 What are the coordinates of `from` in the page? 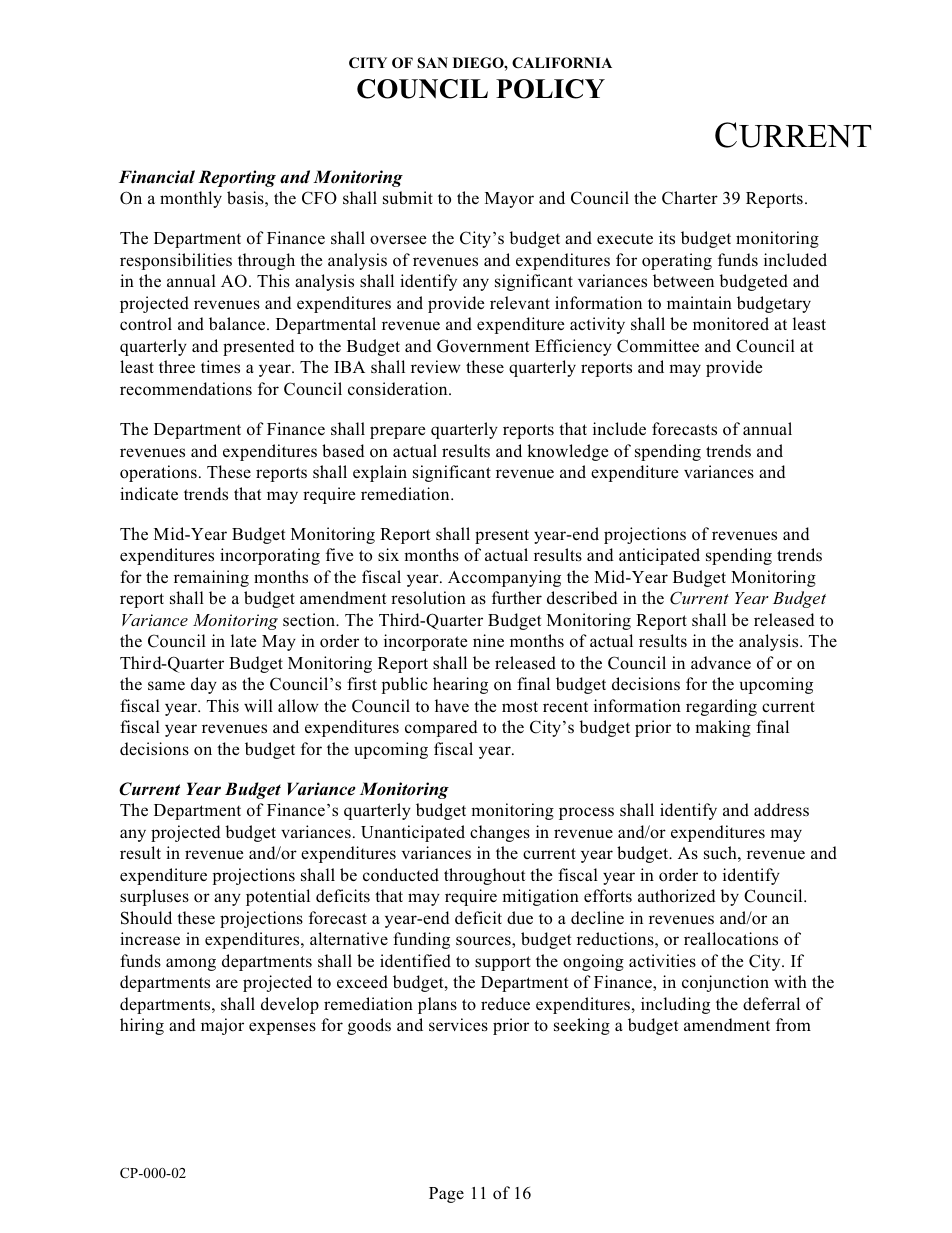 It's located at (793, 1025).
